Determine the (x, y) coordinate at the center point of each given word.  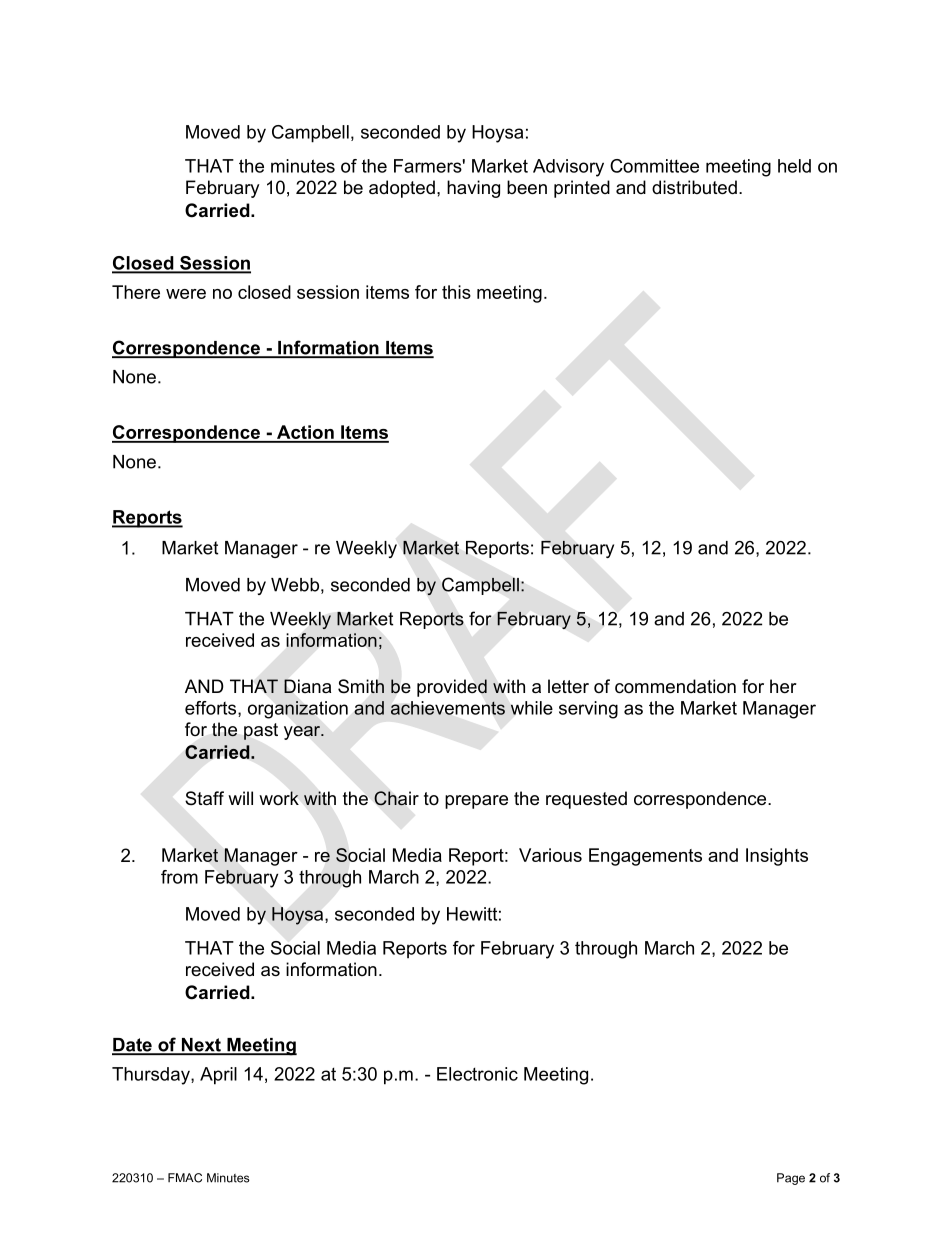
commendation (675, 686)
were (186, 294)
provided (452, 688)
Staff (204, 798)
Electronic (477, 1074)
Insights (777, 857)
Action (305, 433)
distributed (694, 187)
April (218, 1076)
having (473, 189)
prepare (476, 802)
